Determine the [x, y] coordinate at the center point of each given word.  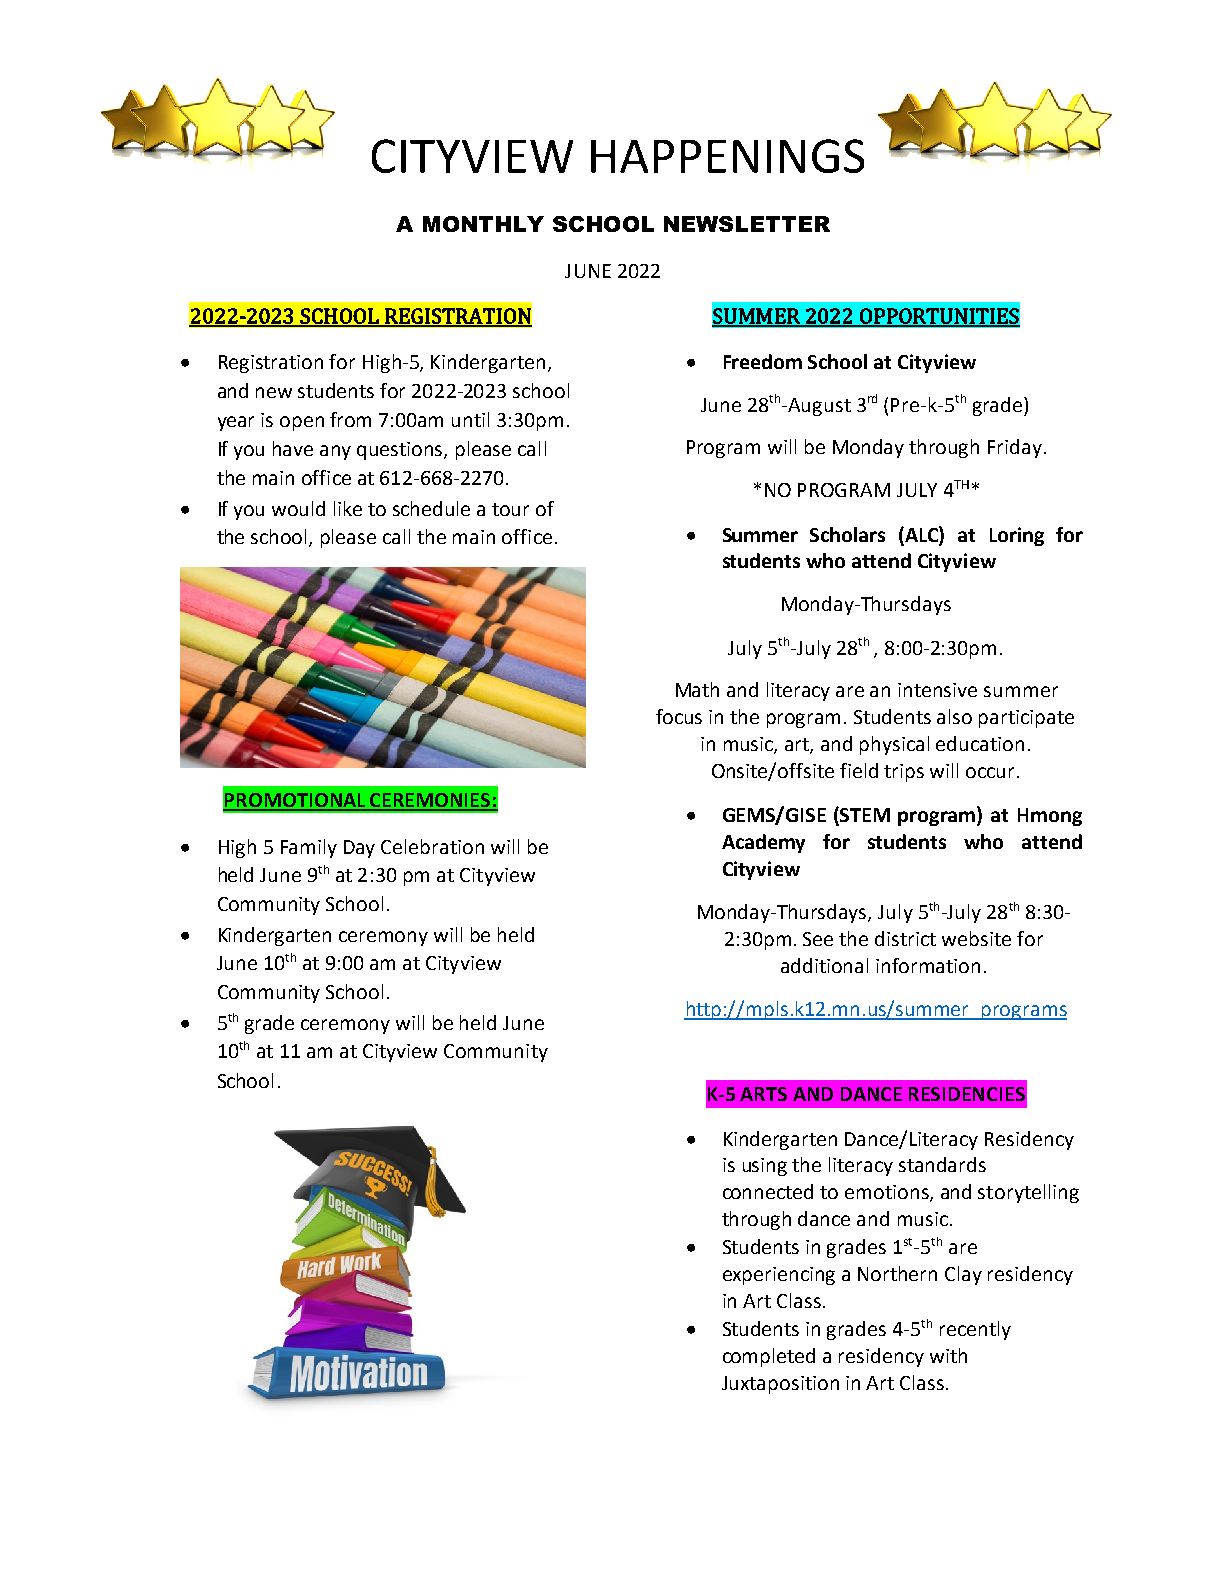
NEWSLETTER [747, 224]
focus [679, 716]
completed [769, 1357]
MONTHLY [483, 224]
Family [309, 848]
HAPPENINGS [727, 156]
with [948, 1355]
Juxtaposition [780, 1385]
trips [904, 773]
